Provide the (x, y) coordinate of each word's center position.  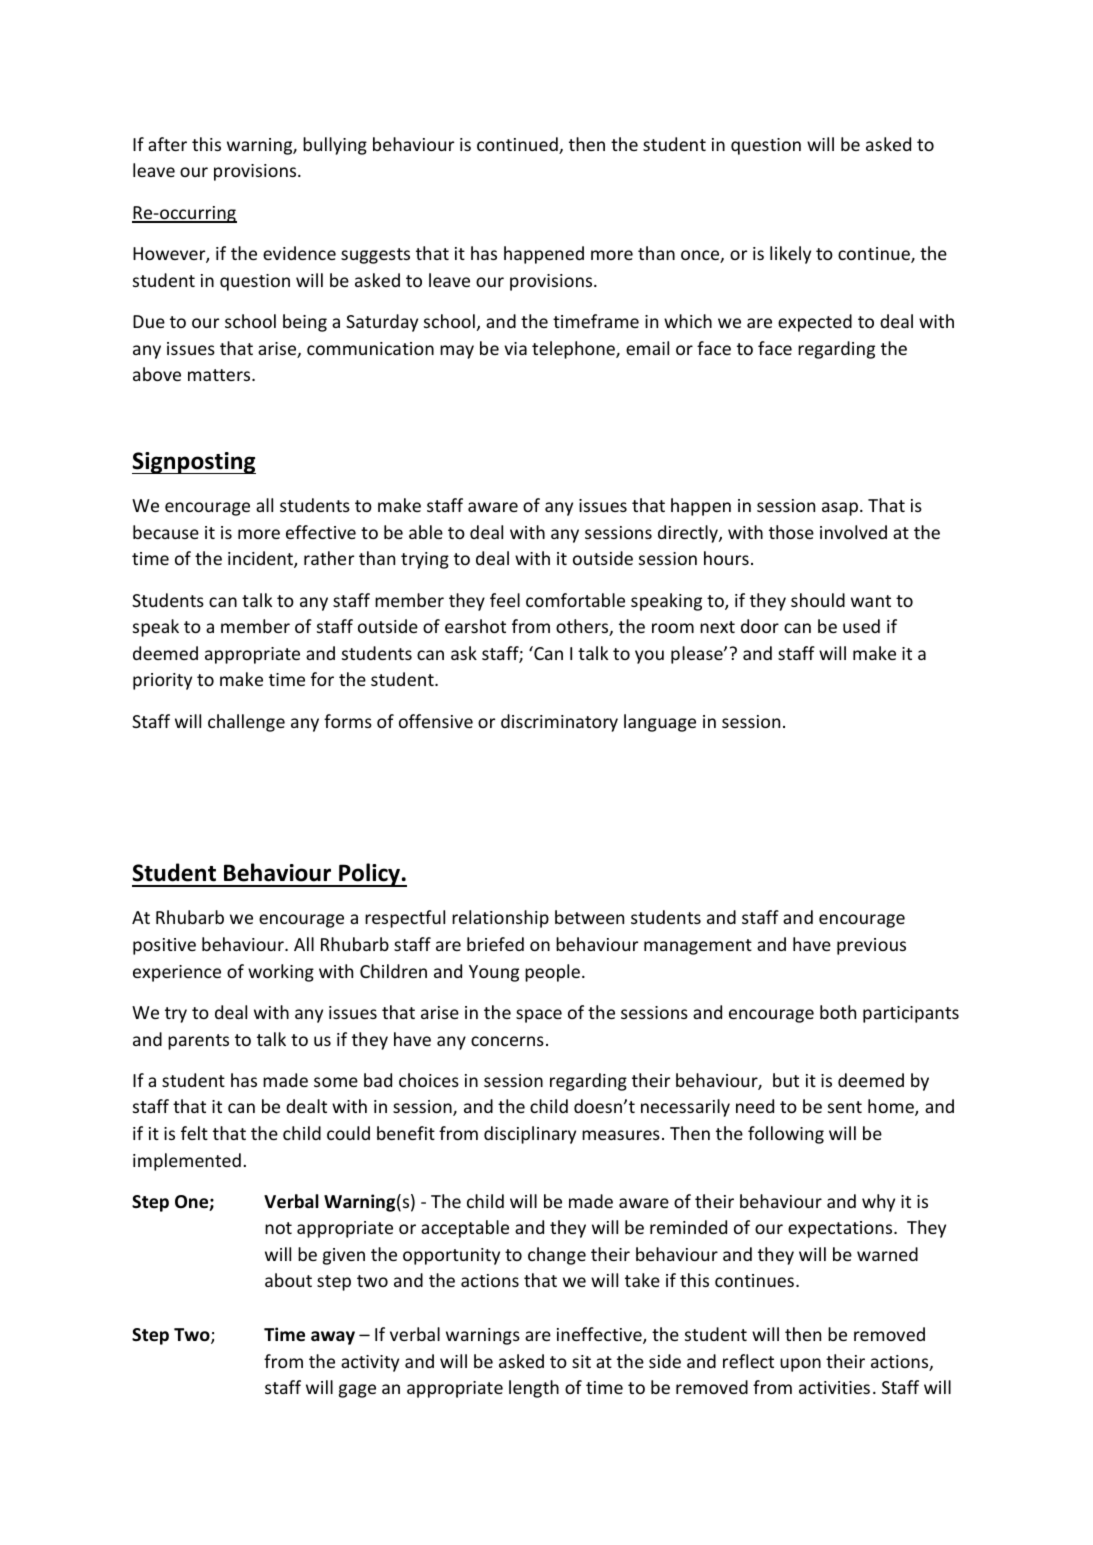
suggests (375, 256)
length (534, 1389)
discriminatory (559, 723)
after (167, 144)
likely (790, 255)
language (660, 723)
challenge (246, 723)
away (333, 1338)
